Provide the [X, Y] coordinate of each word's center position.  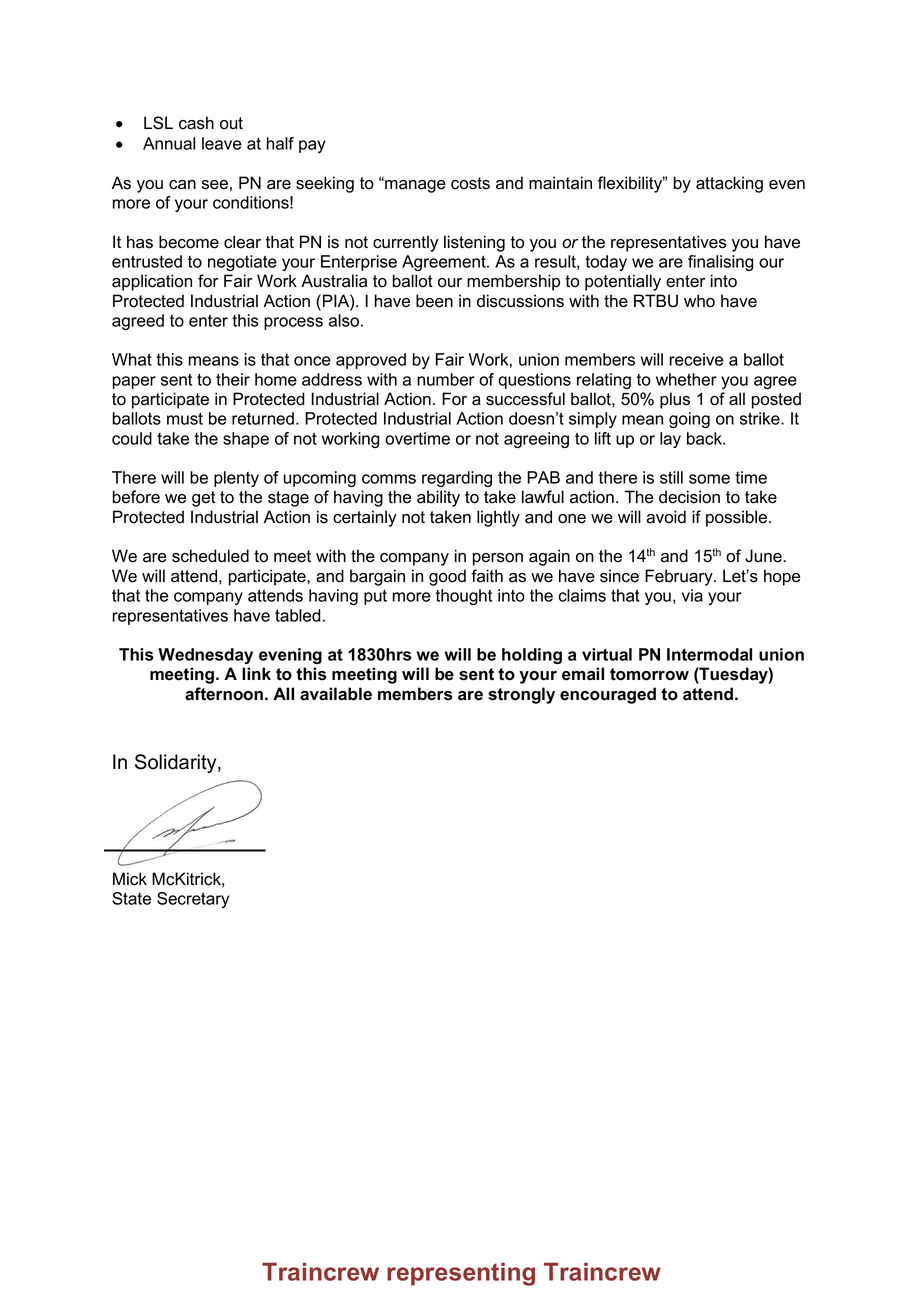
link [256, 673]
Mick [130, 879]
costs [470, 183]
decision [689, 497]
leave [222, 143]
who [699, 301]
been [434, 301]
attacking [729, 184]
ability [438, 498]
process [293, 323]
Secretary [193, 900]
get [204, 499]
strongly [521, 695]
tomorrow [649, 674]
